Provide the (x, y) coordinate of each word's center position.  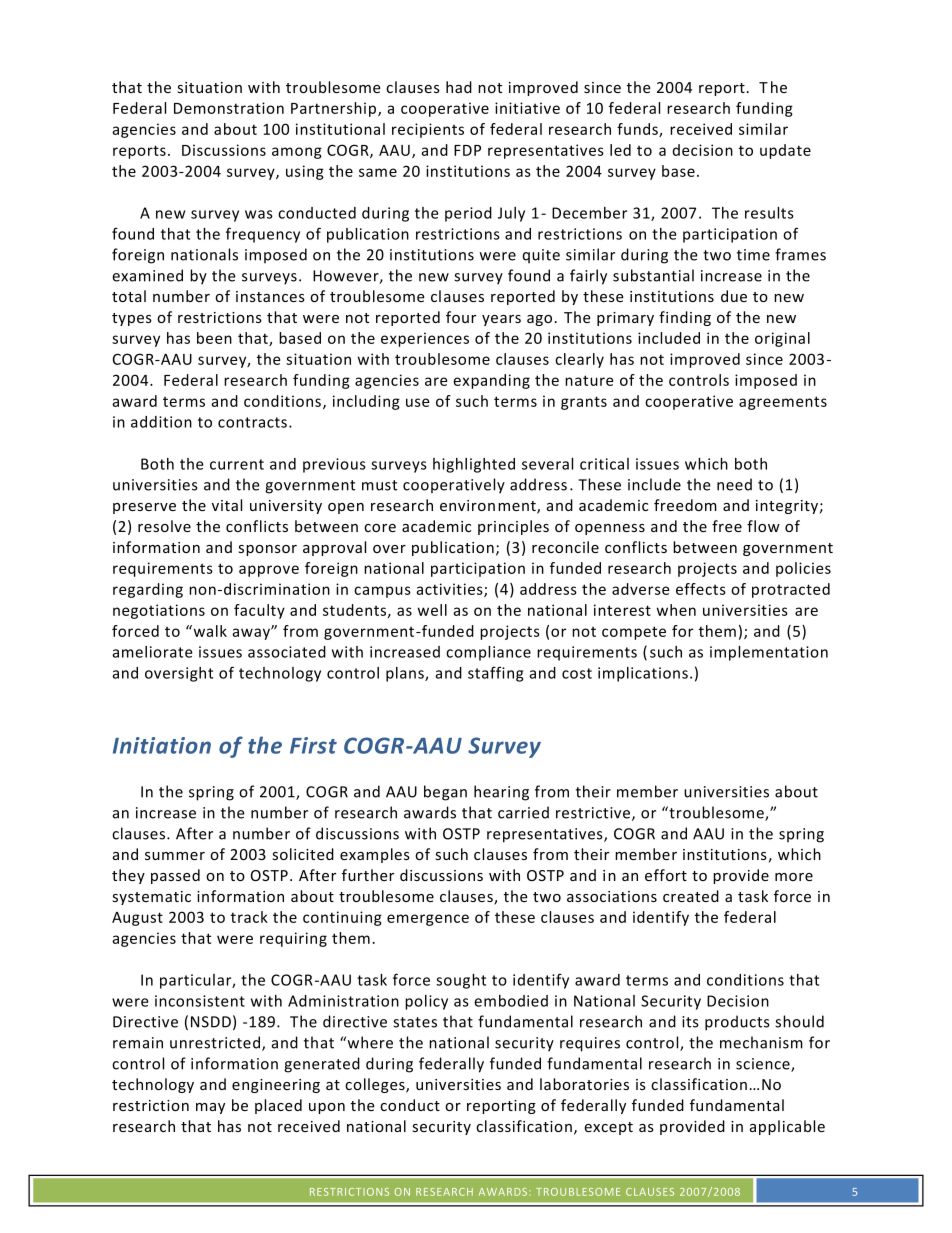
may (210, 1108)
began (445, 793)
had (459, 87)
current (237, 464)
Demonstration (229, 108)
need (734, 484)
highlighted (474, 465)
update (785, 151)
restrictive (594, 814)
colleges (376, 1085)
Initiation (162, 745)
